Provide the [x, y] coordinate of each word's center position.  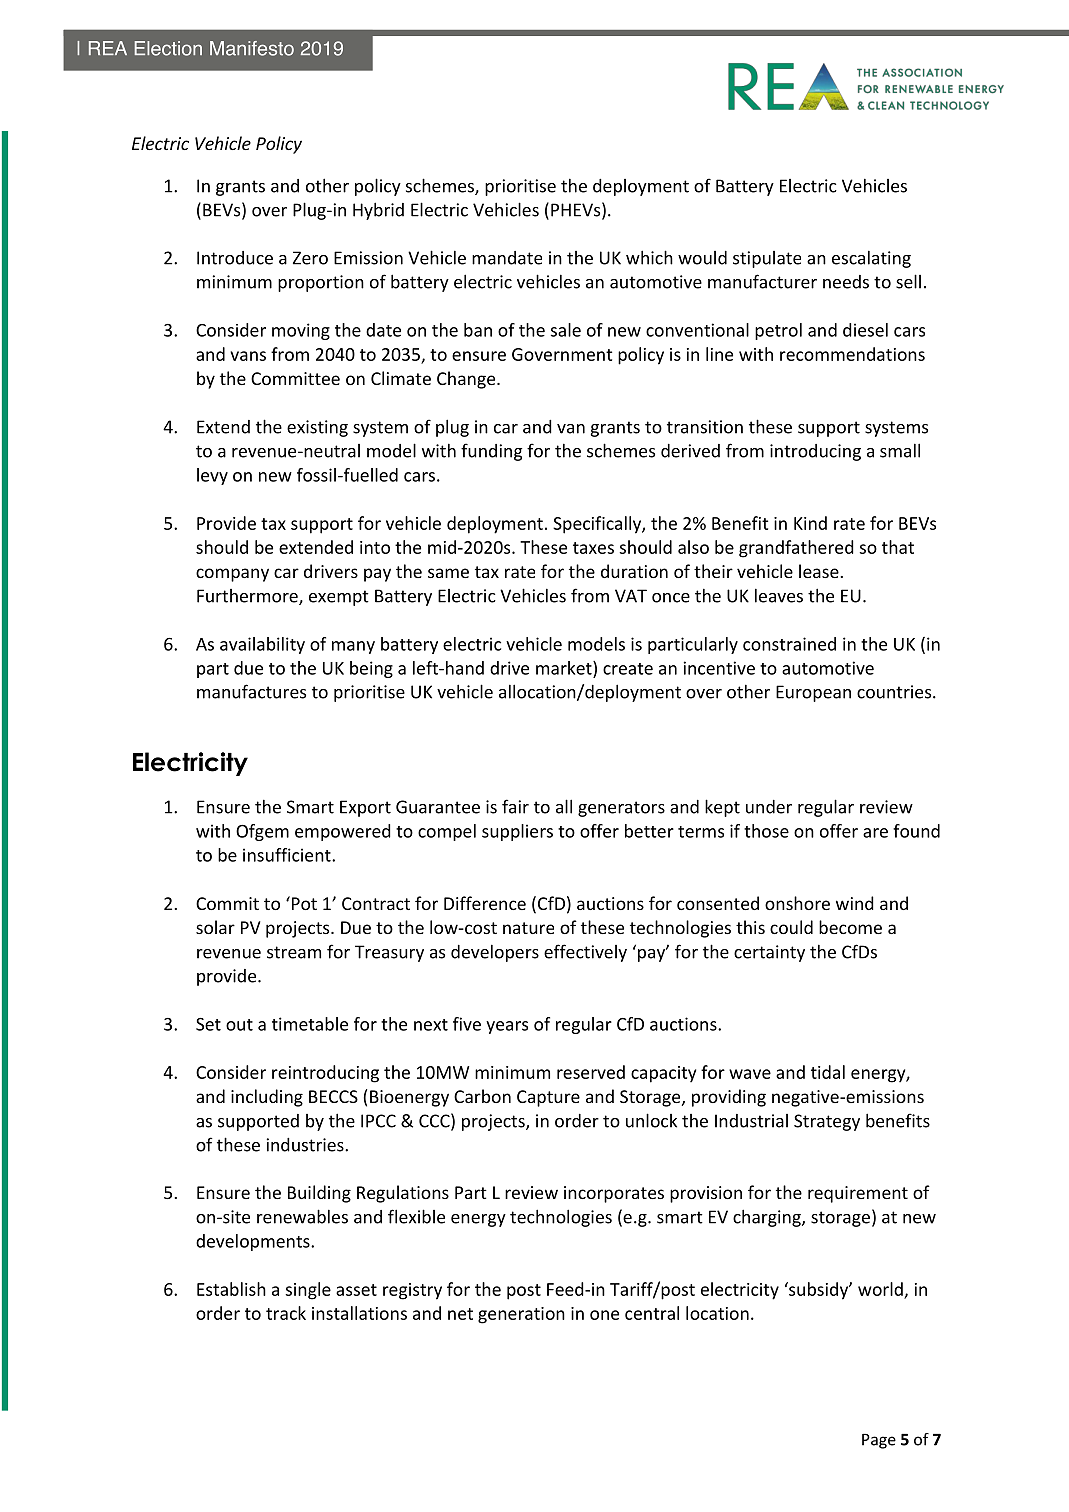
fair [515, 806]
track [286, 1313]
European [813, 693]
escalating [871, 259]
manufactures [251, 691]
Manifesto [252, 48]
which [649, 257]
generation [521, 1315]
